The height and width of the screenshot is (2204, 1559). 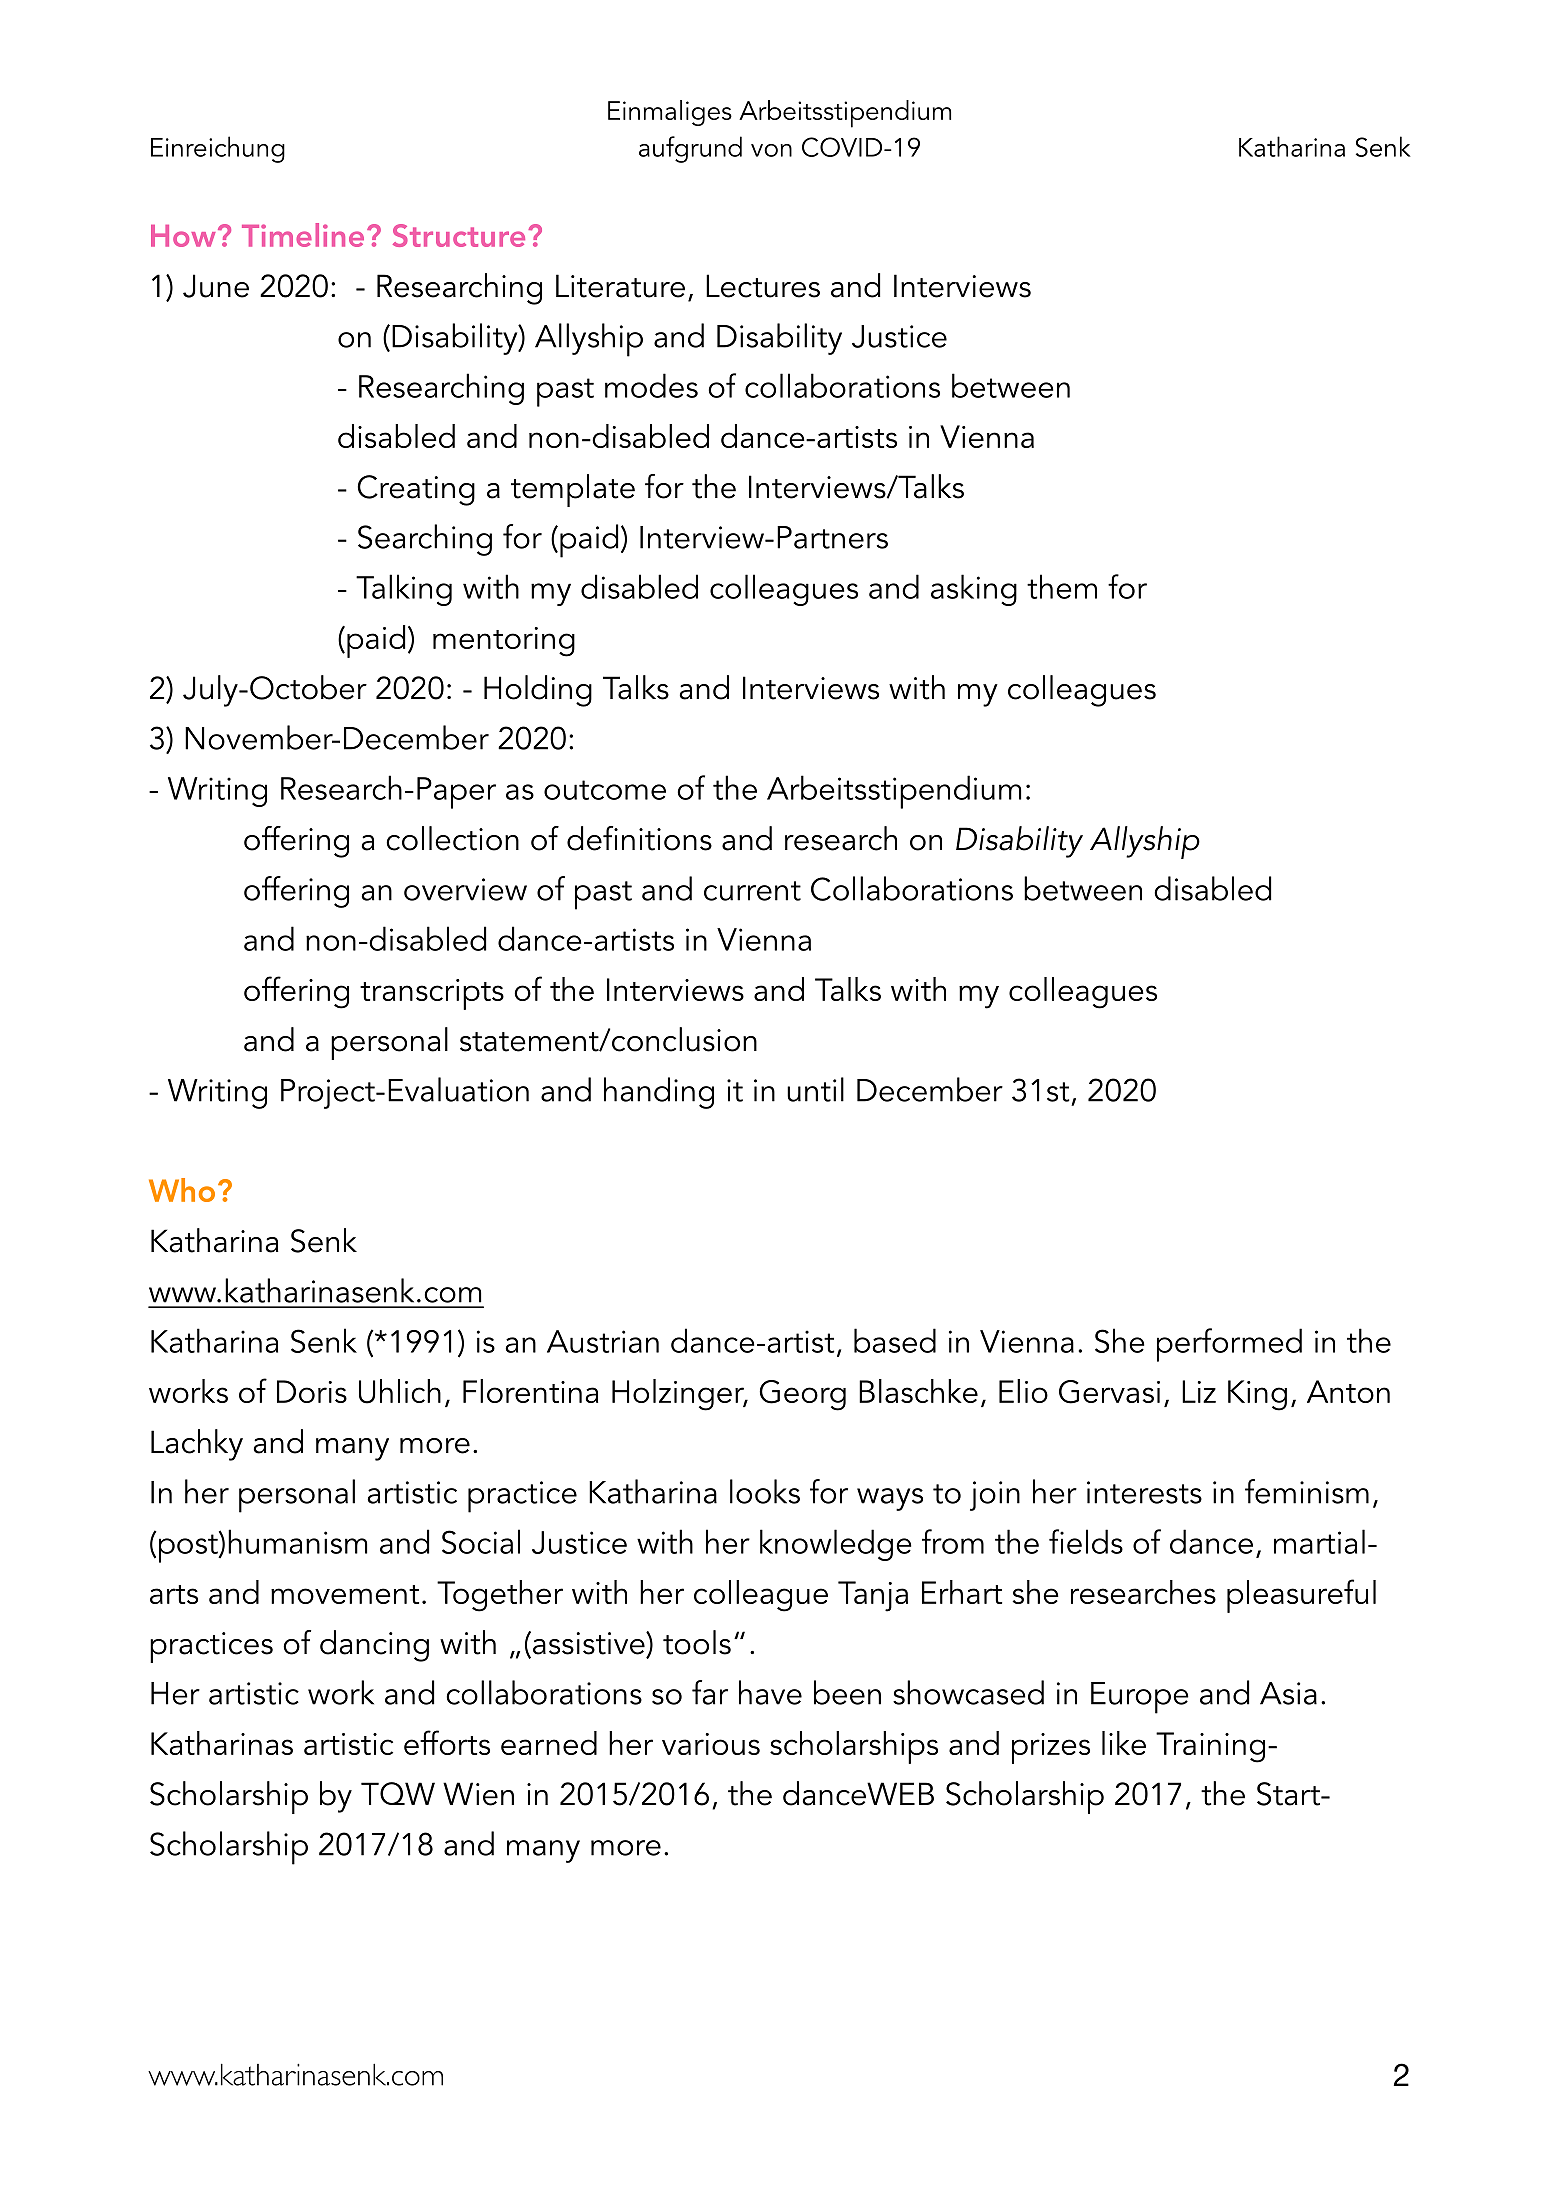 What do you see at coordinates (752, 891) in the screenshot?
I see `current` at bounding box center [752, 891].
